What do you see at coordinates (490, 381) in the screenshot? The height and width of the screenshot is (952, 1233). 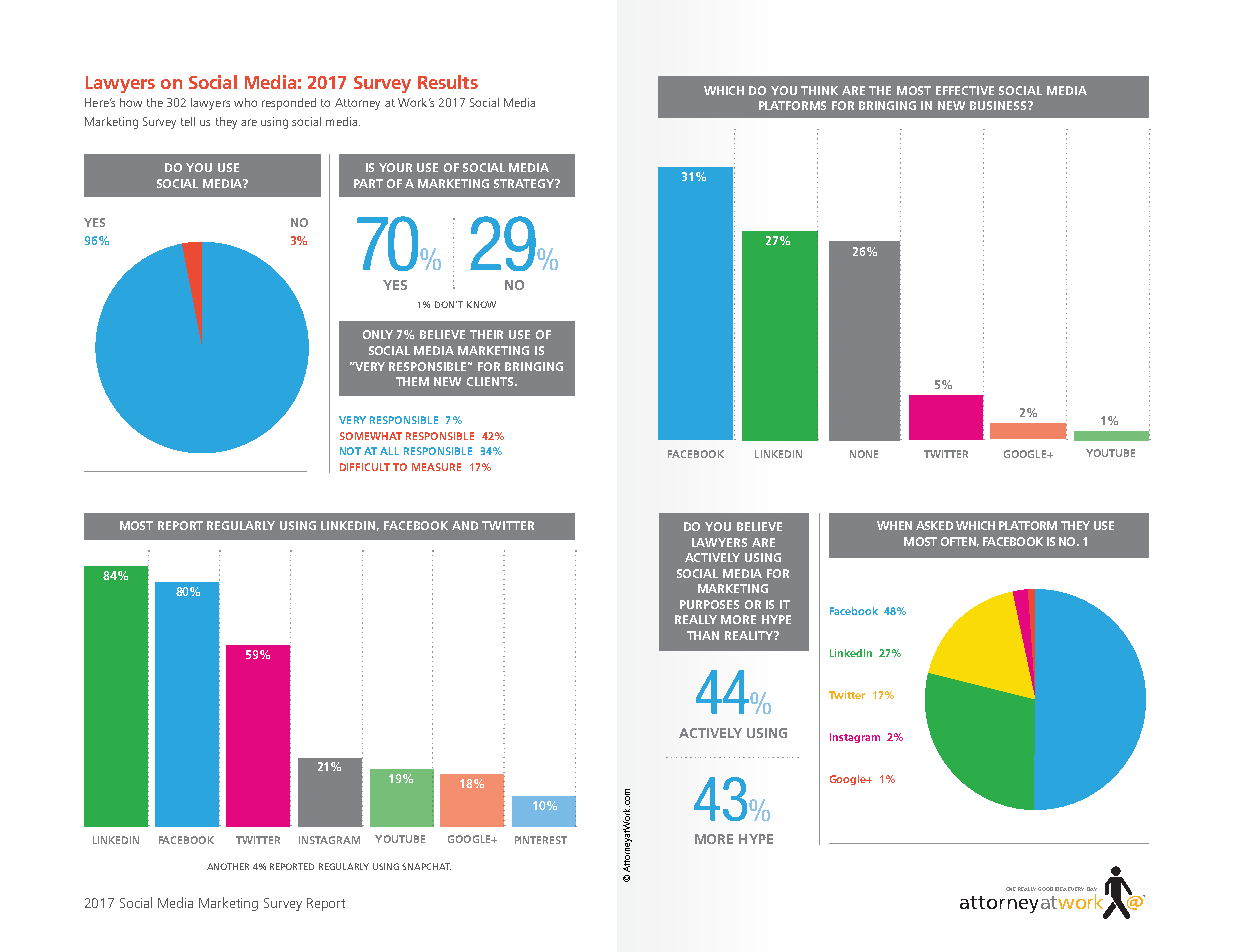 I see `CLIENTS` at bounding box center [490, 381].
